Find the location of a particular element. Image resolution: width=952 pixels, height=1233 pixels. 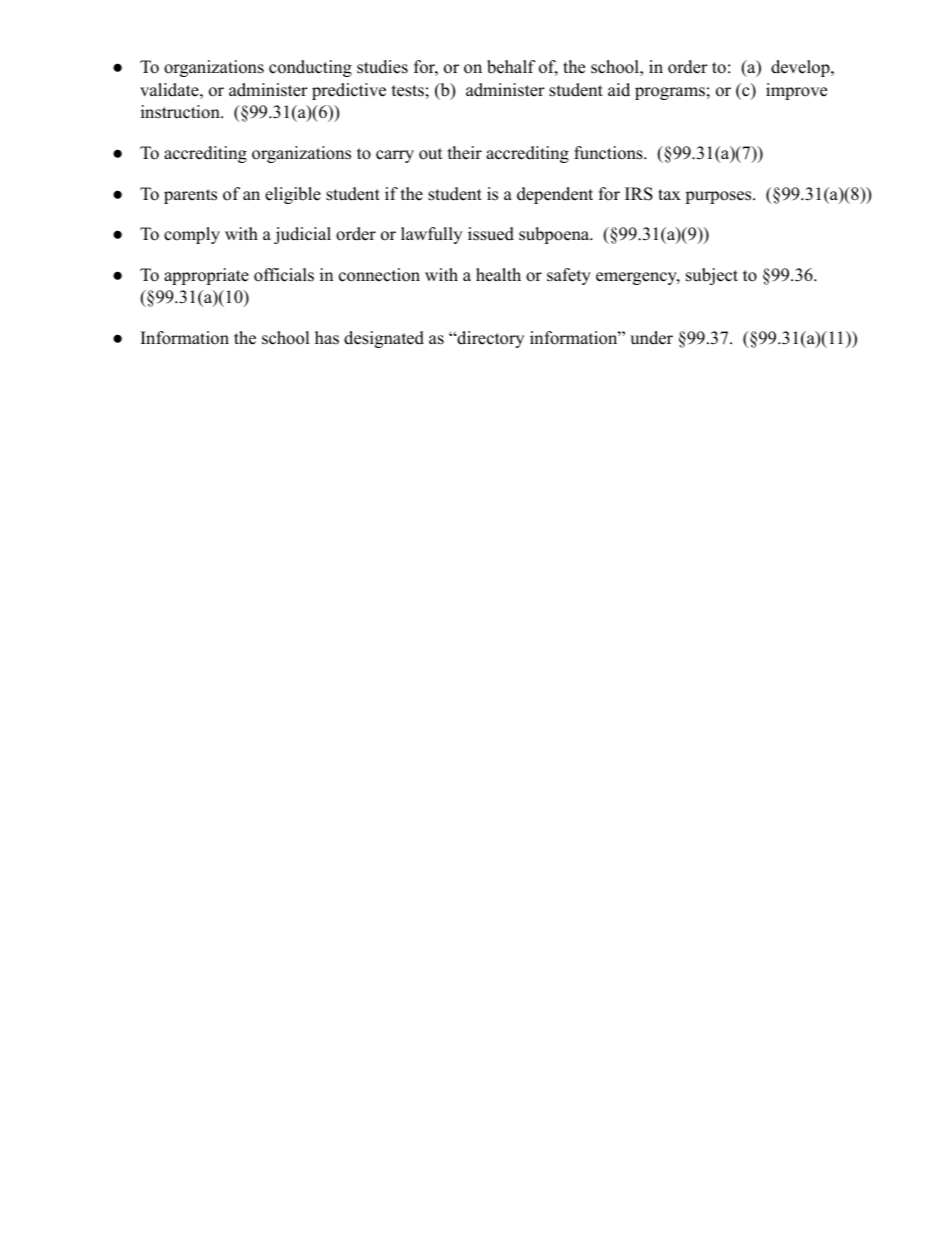

conducting is located at coordinates (310, 68).
